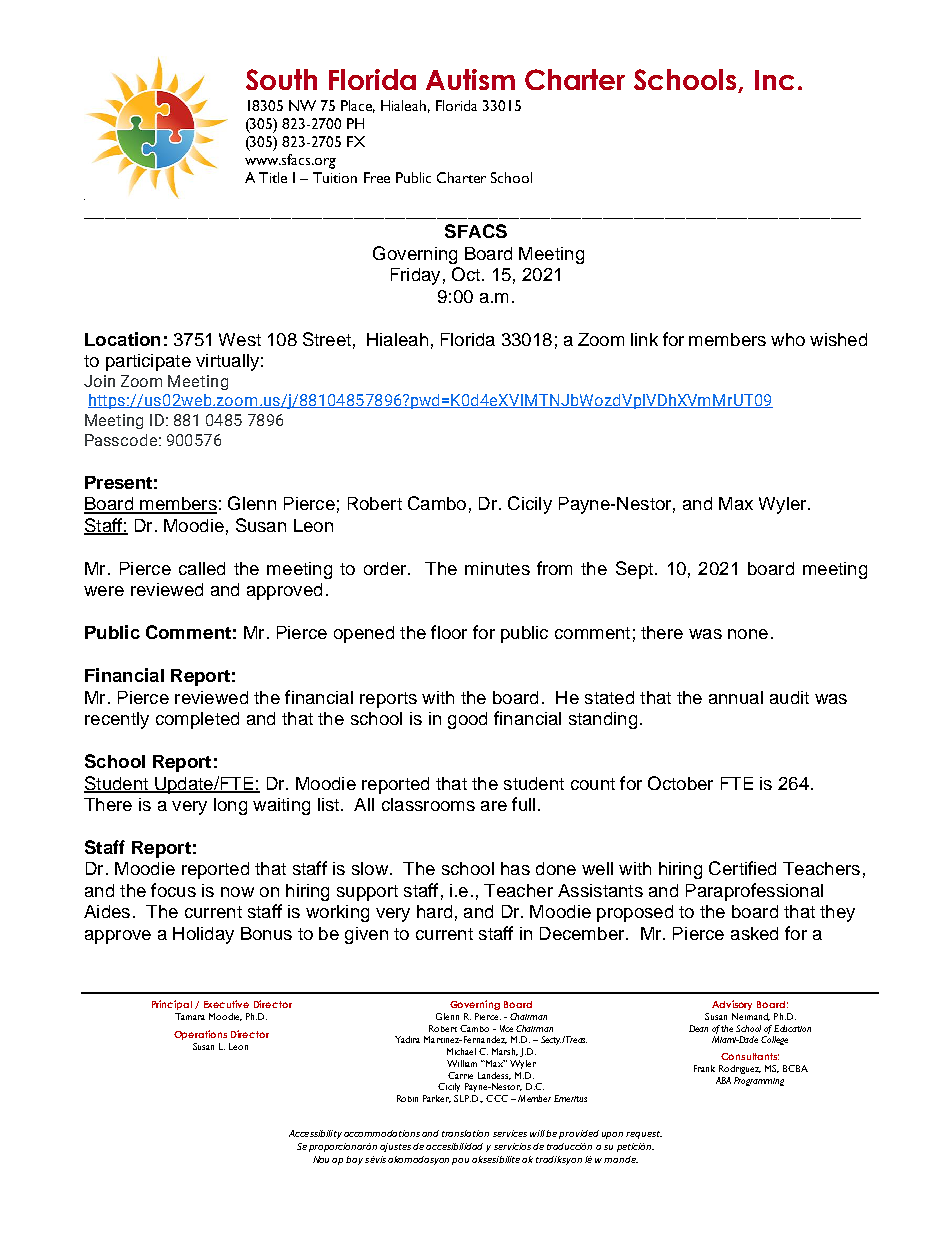 The height and width of the screenshot is (1233, 952). I want to click on minutes, so click(497, 568).
